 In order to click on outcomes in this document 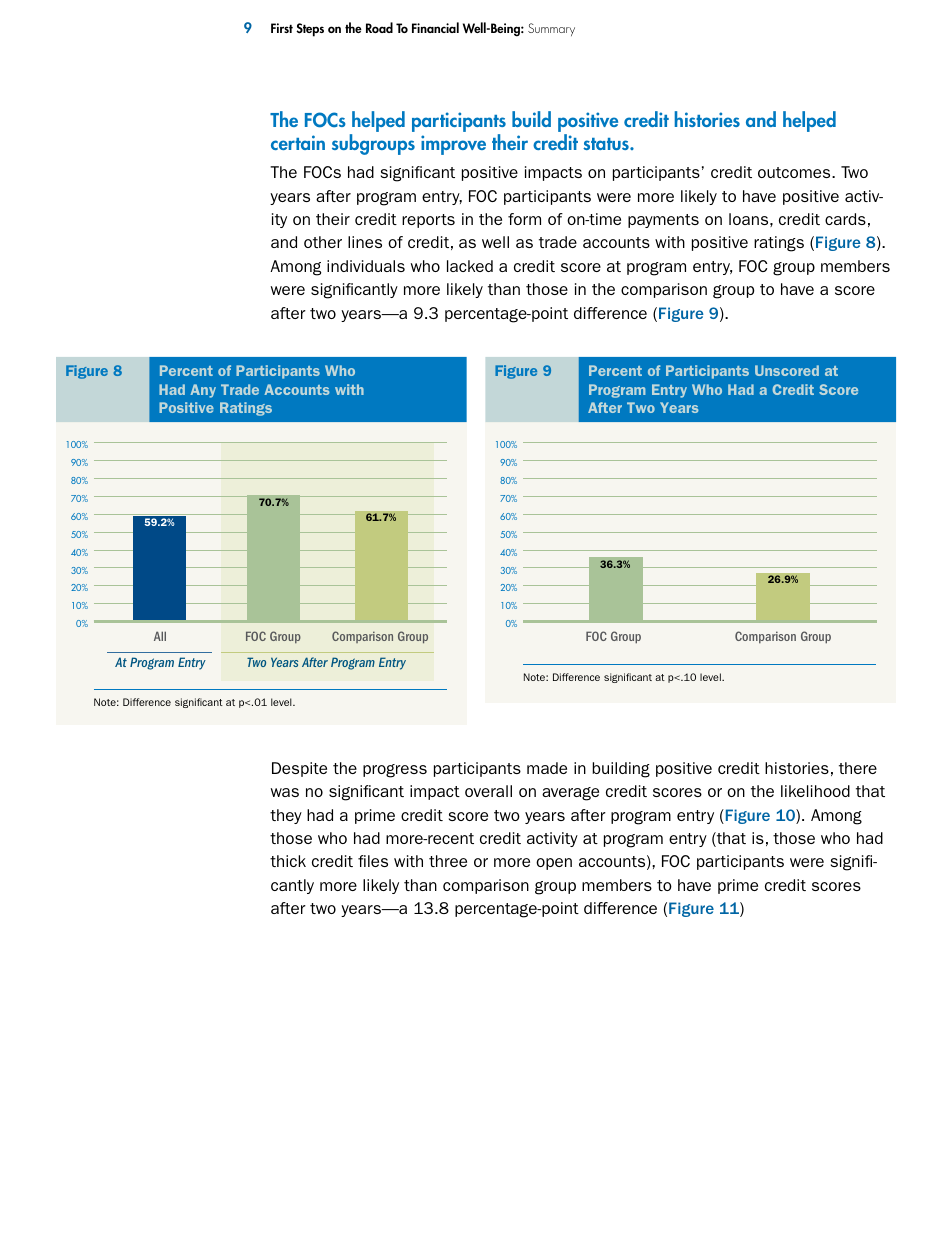, I will do `click(795, 172)`.
